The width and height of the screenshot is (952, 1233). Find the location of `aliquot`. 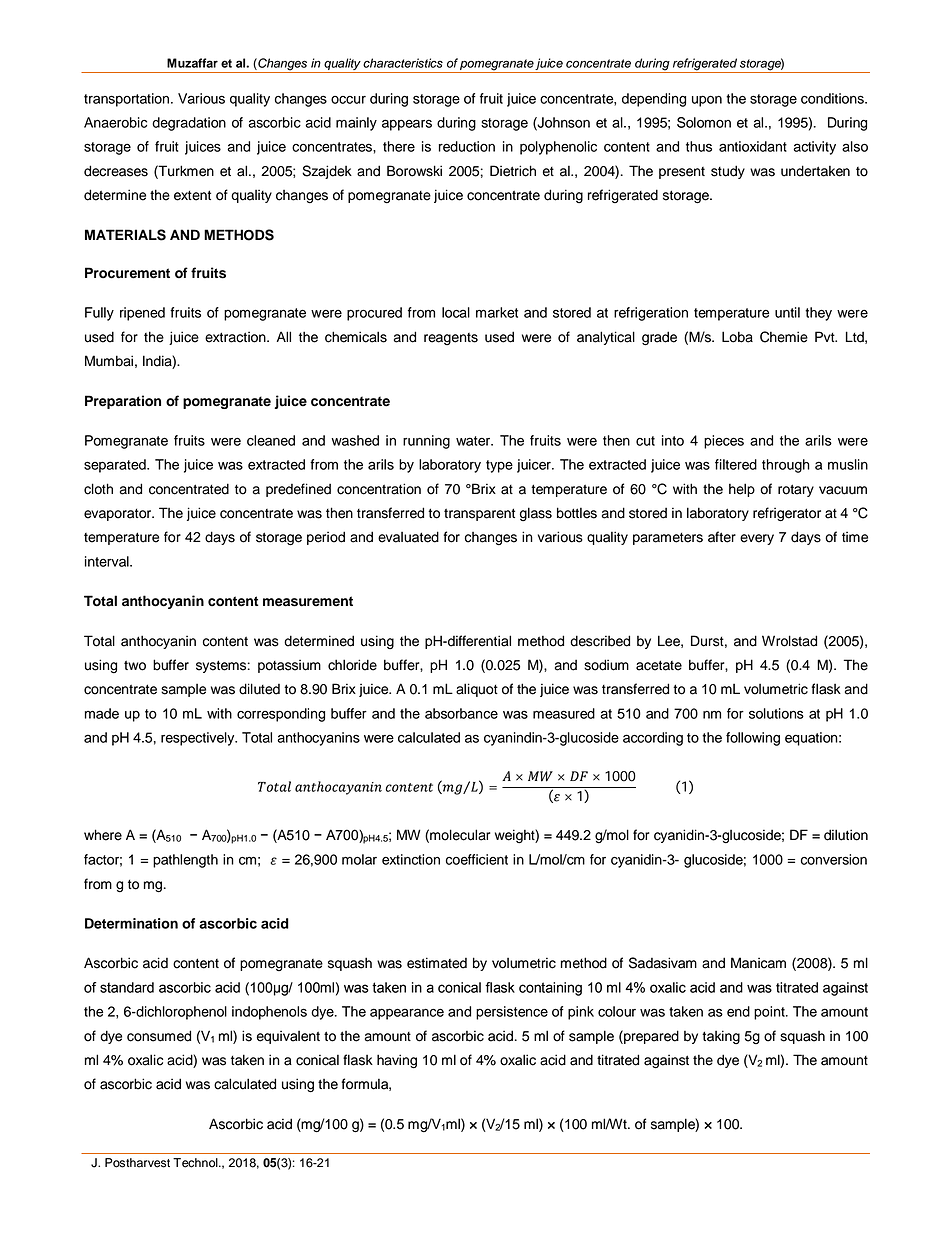

aliquot is located at coordinates (477, 690).
